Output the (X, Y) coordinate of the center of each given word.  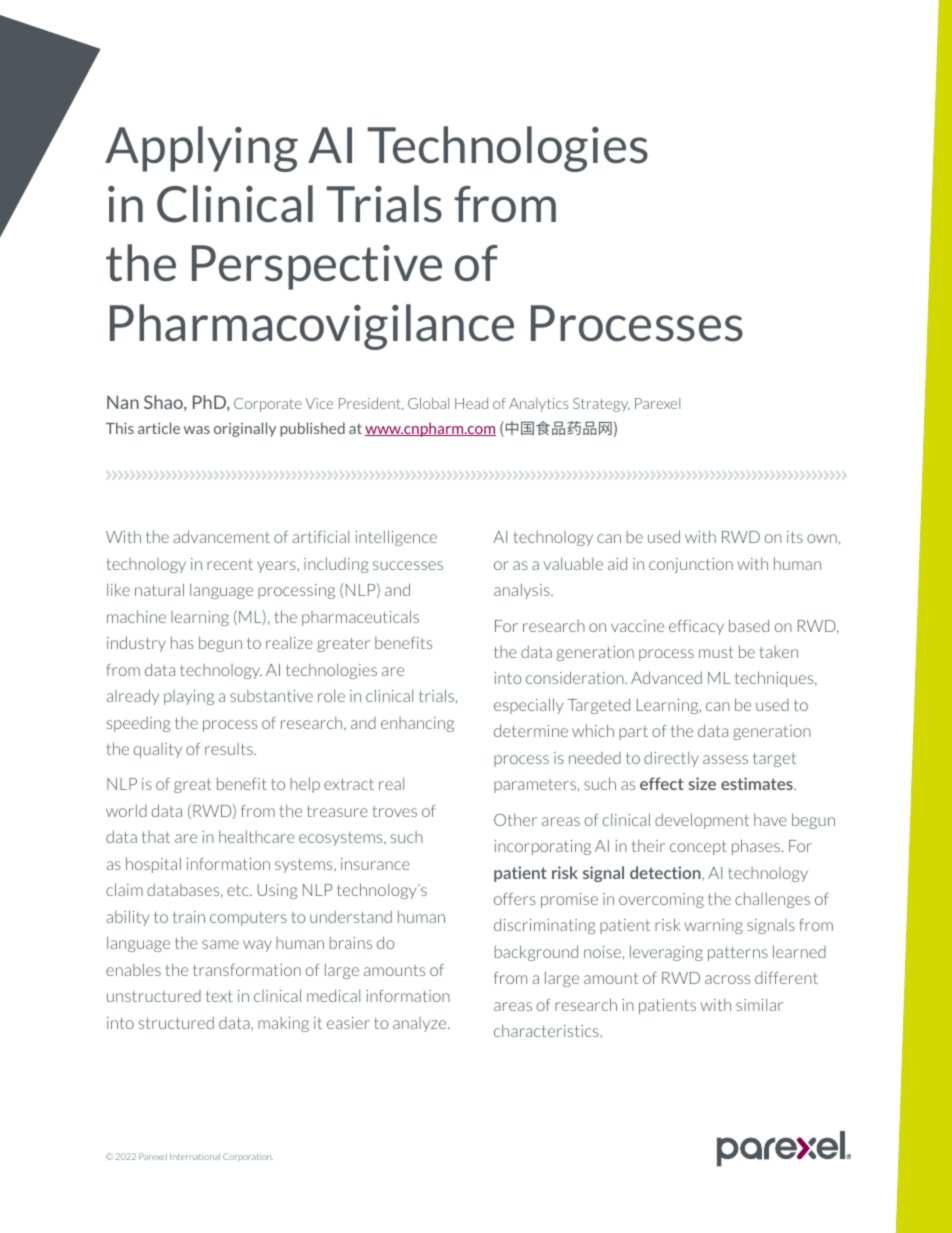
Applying (201, 149)
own (822, 538)
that (156, 837)
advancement (222, 536)
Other (515, 819)
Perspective (317, 267)
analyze (421, 1024)
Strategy (601, 405)
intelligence (396, 538)
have (770, 819)
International (195, 1156)
